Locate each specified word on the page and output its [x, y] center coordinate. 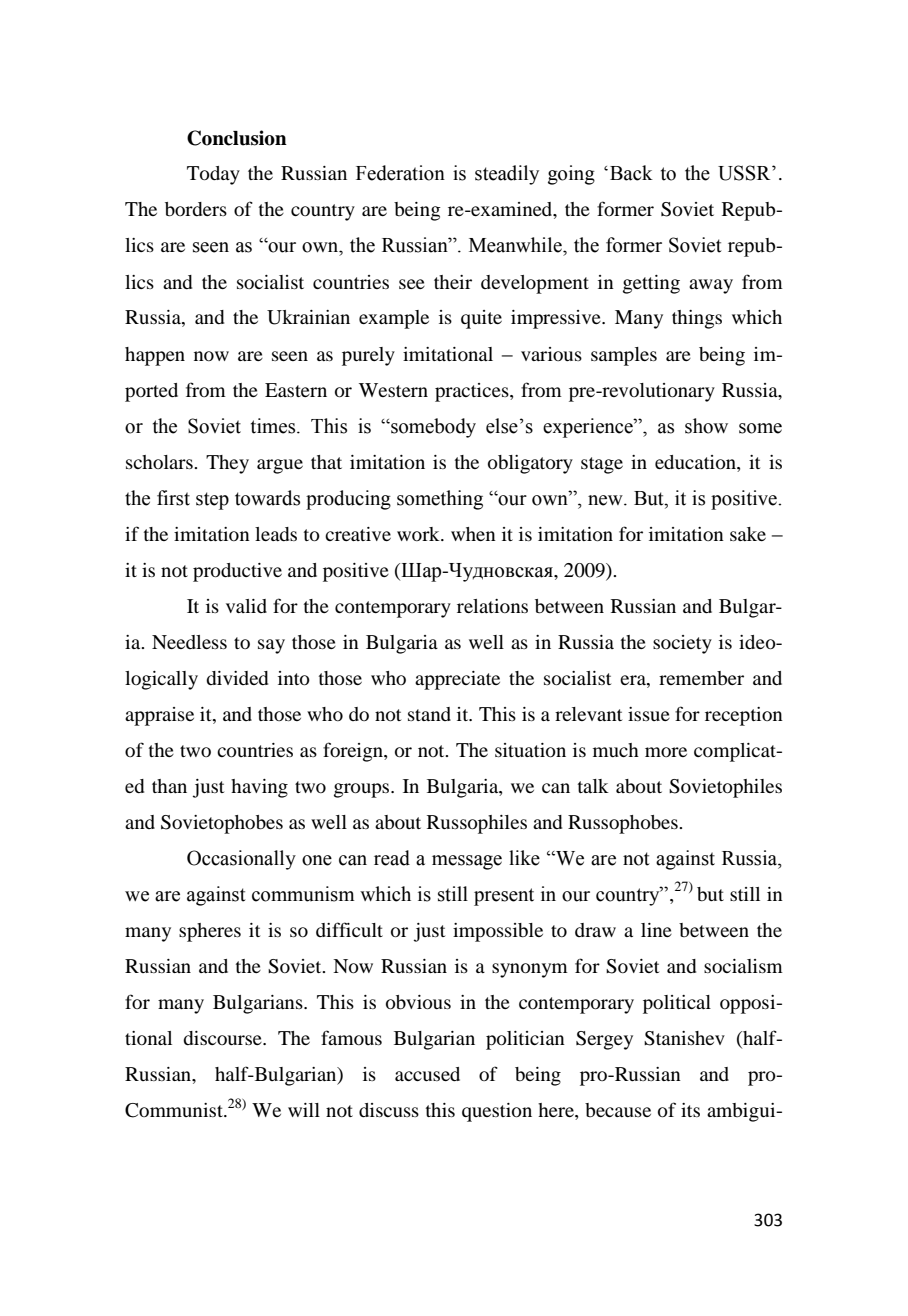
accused [427, 1074]
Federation [400, 173]
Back [631, 173]
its [690, 1110]
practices [473, 392]
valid [246, 606]
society [682, 644]
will [304, 1110]
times [274, 426]
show [706, 426]
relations [492, 606]
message [467, 862]
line [656, 930]
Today [213, 175]
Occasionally [241, 860]
